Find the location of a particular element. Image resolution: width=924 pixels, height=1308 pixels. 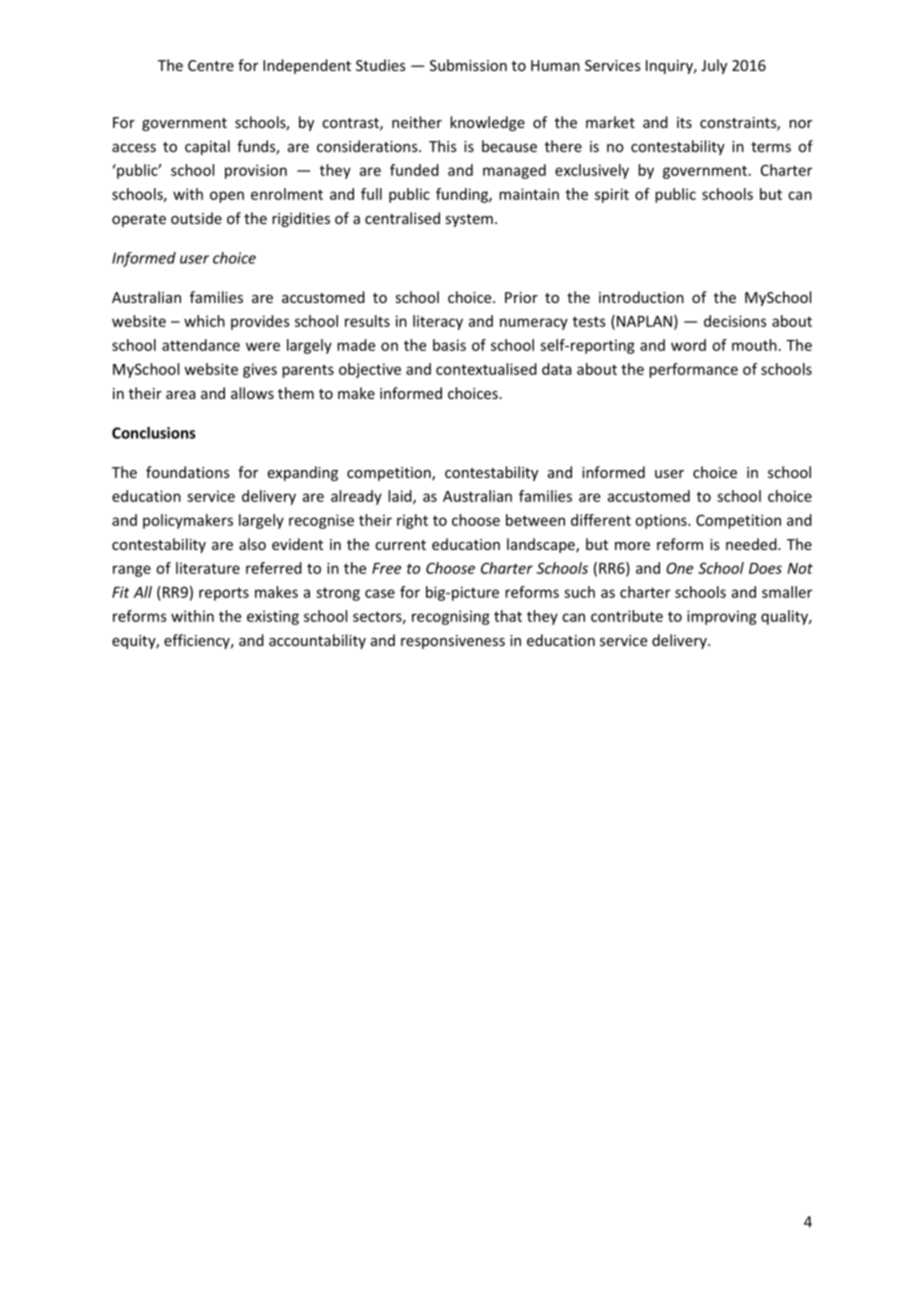

outside is located at coordinates (196, 218).
